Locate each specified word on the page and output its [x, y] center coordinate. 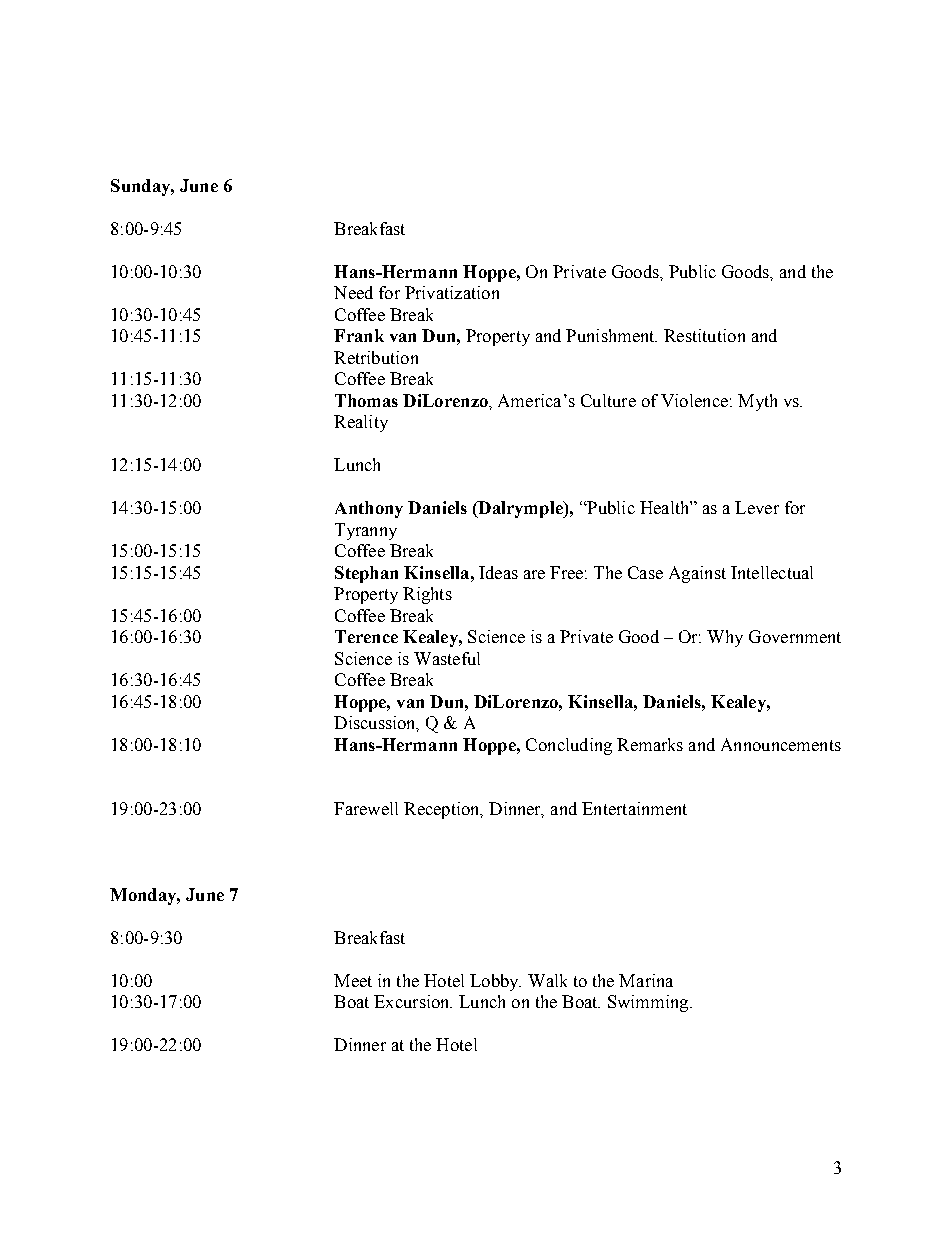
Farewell [366, 808]
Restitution [704, 335]
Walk [547, 980]
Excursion [413, 1001]
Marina [646, 980]
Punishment [611, 335]
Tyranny [366, 531]
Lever [757, 507]
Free [566, 572]
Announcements [781, 744]
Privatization [452, 292]
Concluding [569, 746]
